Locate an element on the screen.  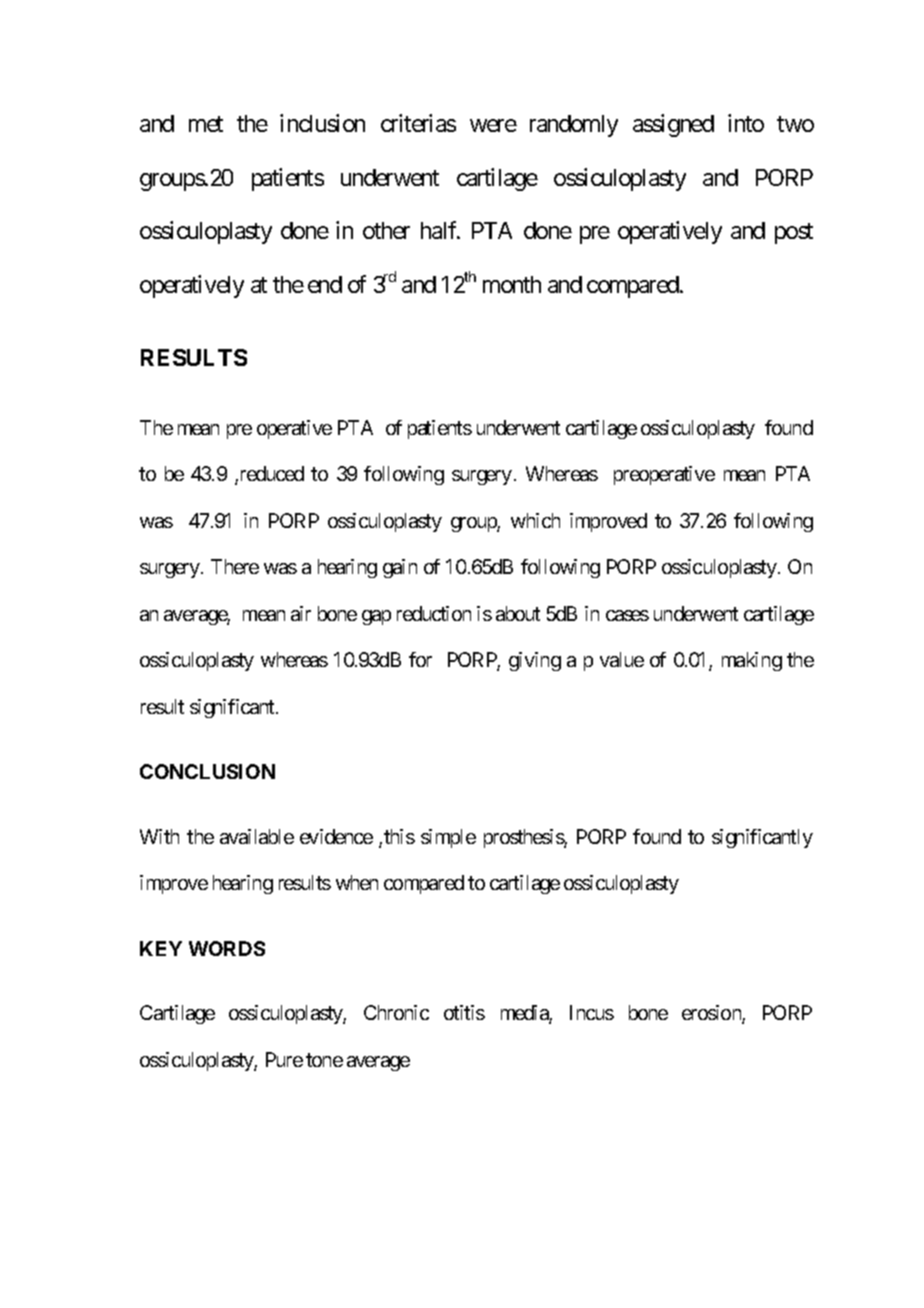
about is located at coordinates (518, 613).
